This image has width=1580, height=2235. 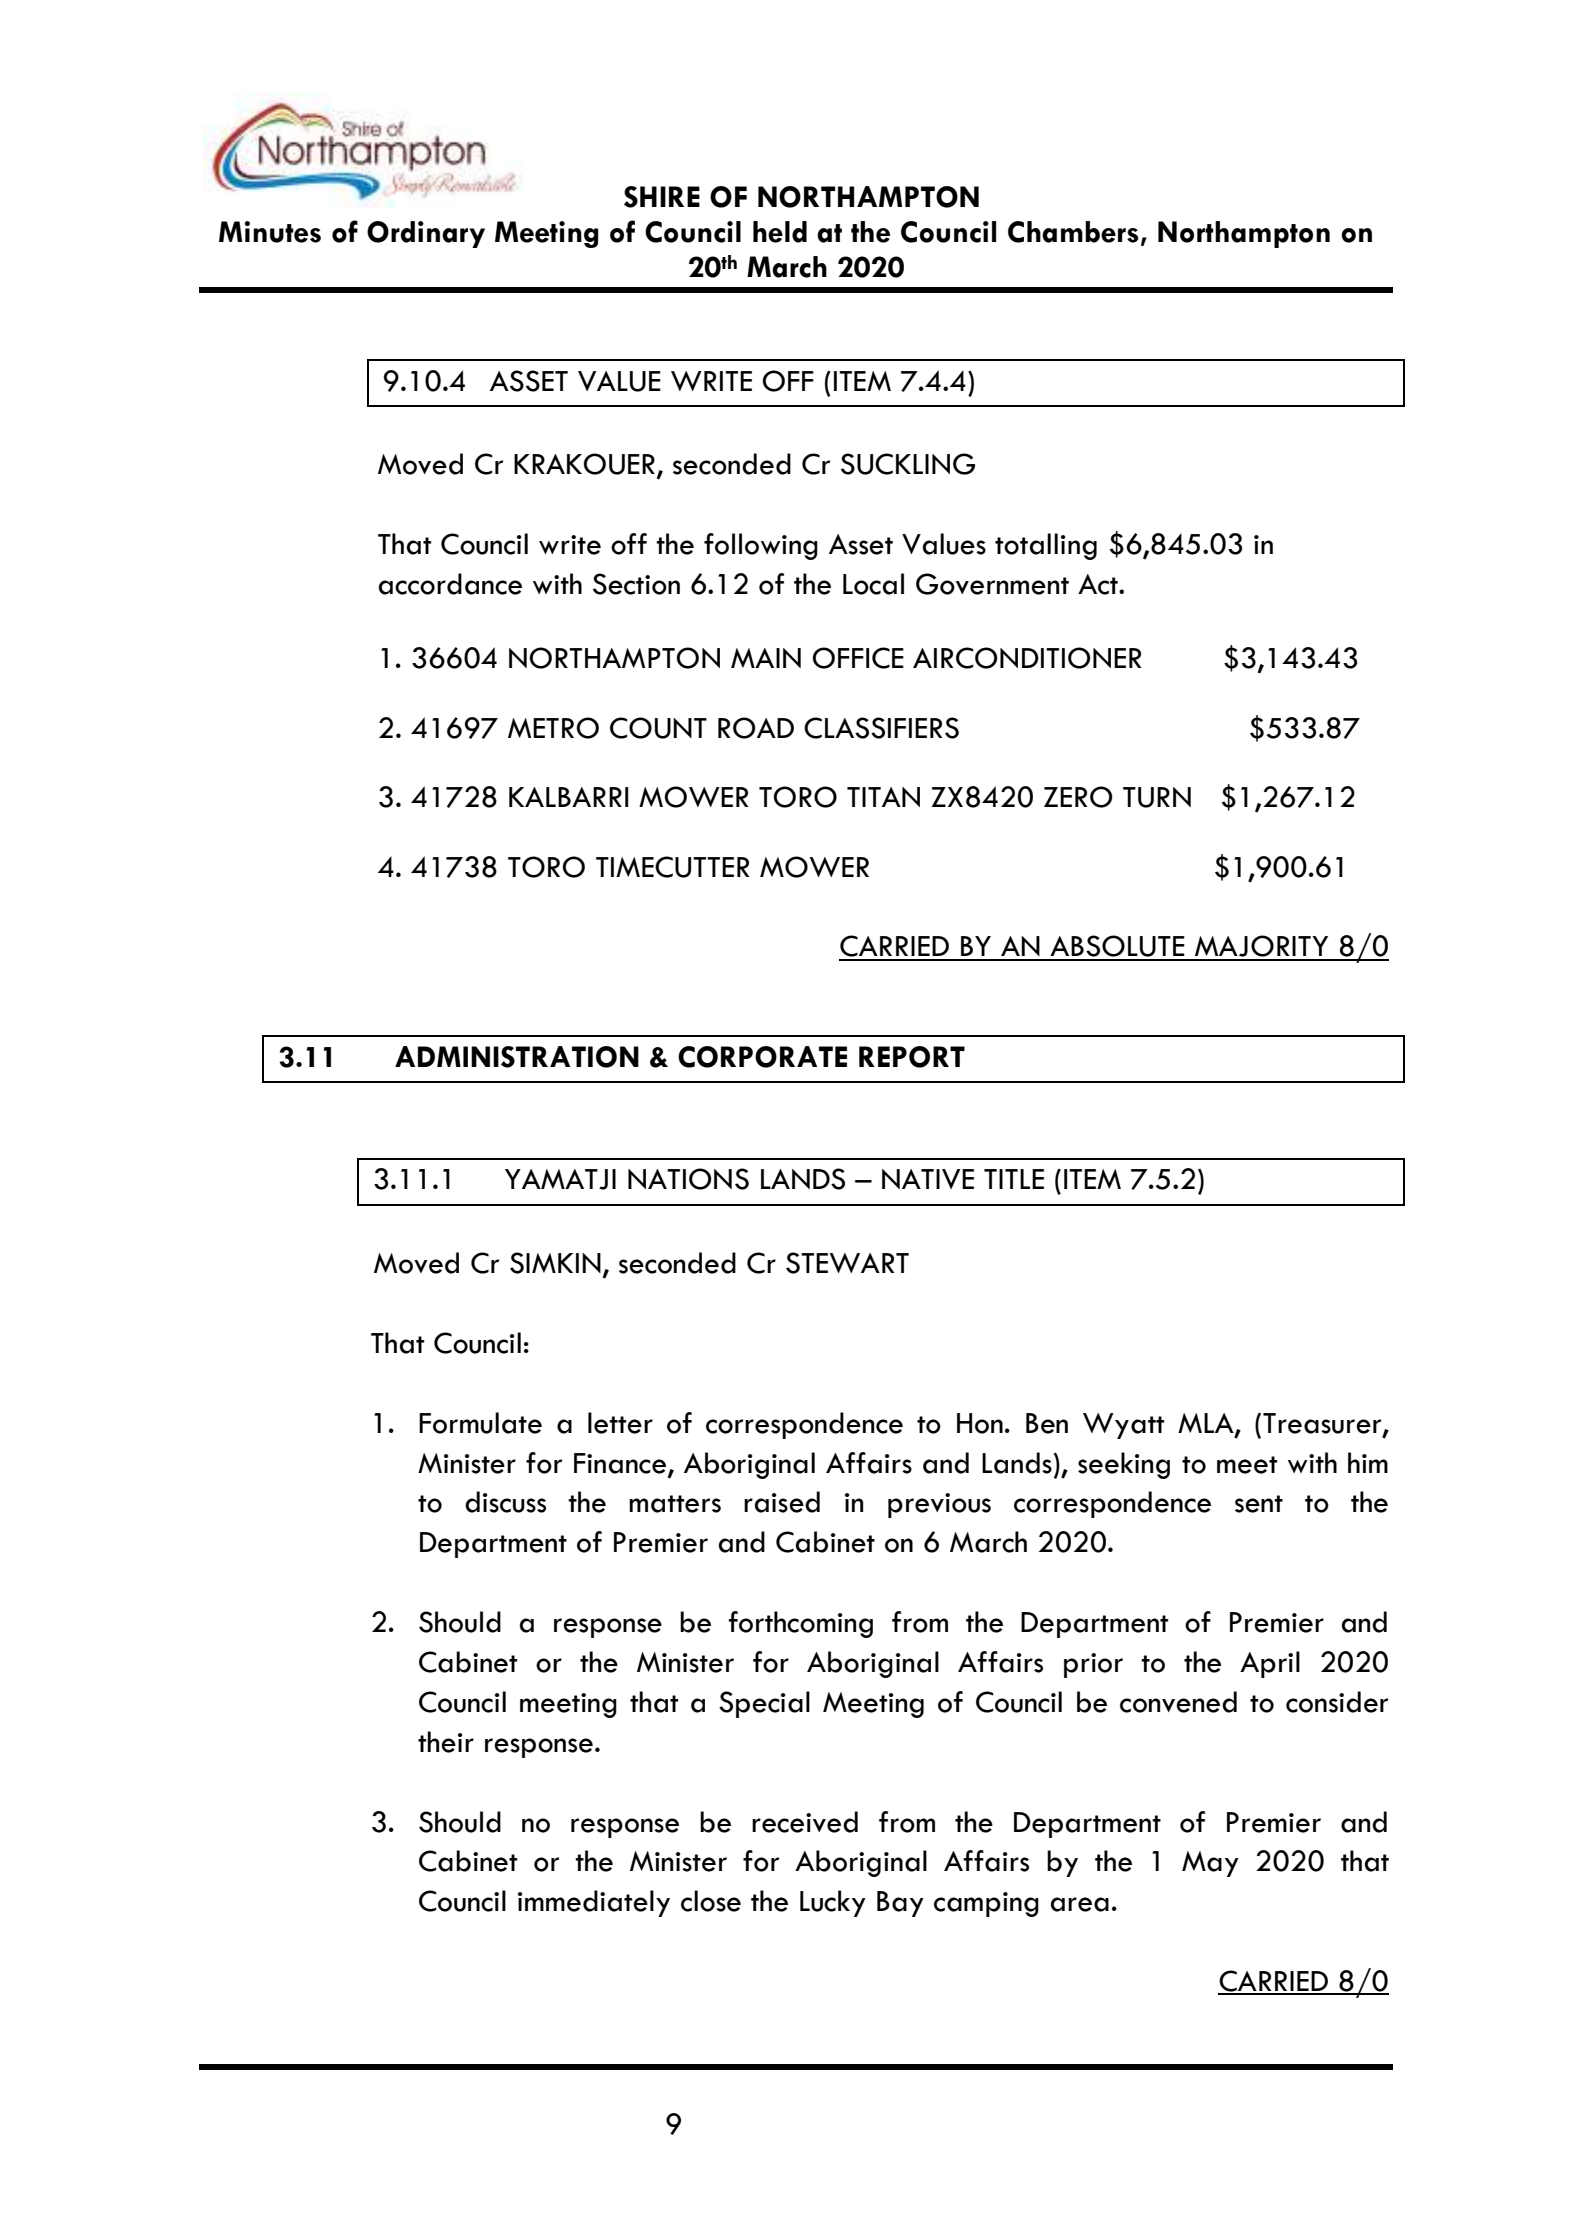 I want to click on Ordinary, so click(x=426, y=234).
